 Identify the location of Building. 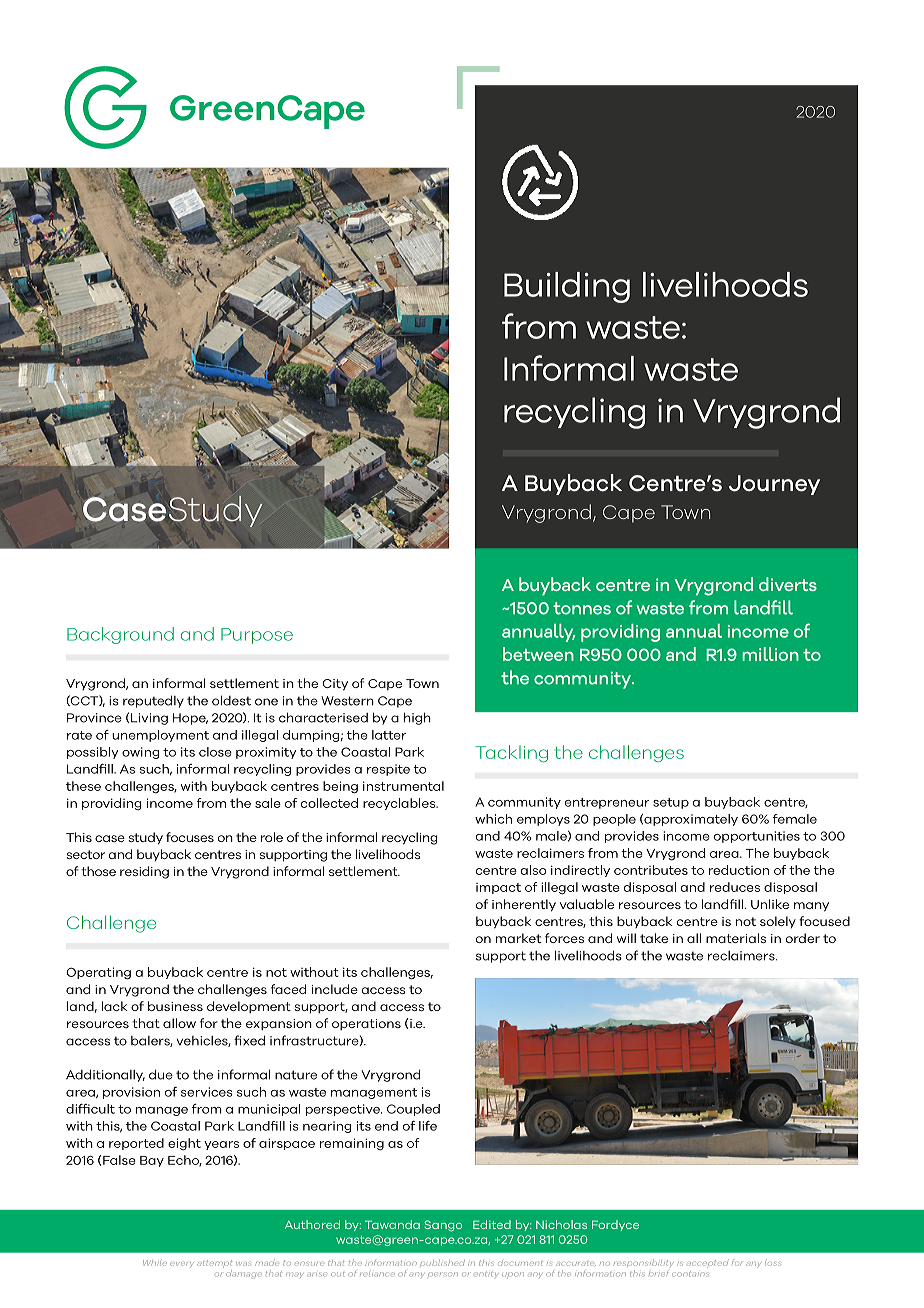
(567, 287).
